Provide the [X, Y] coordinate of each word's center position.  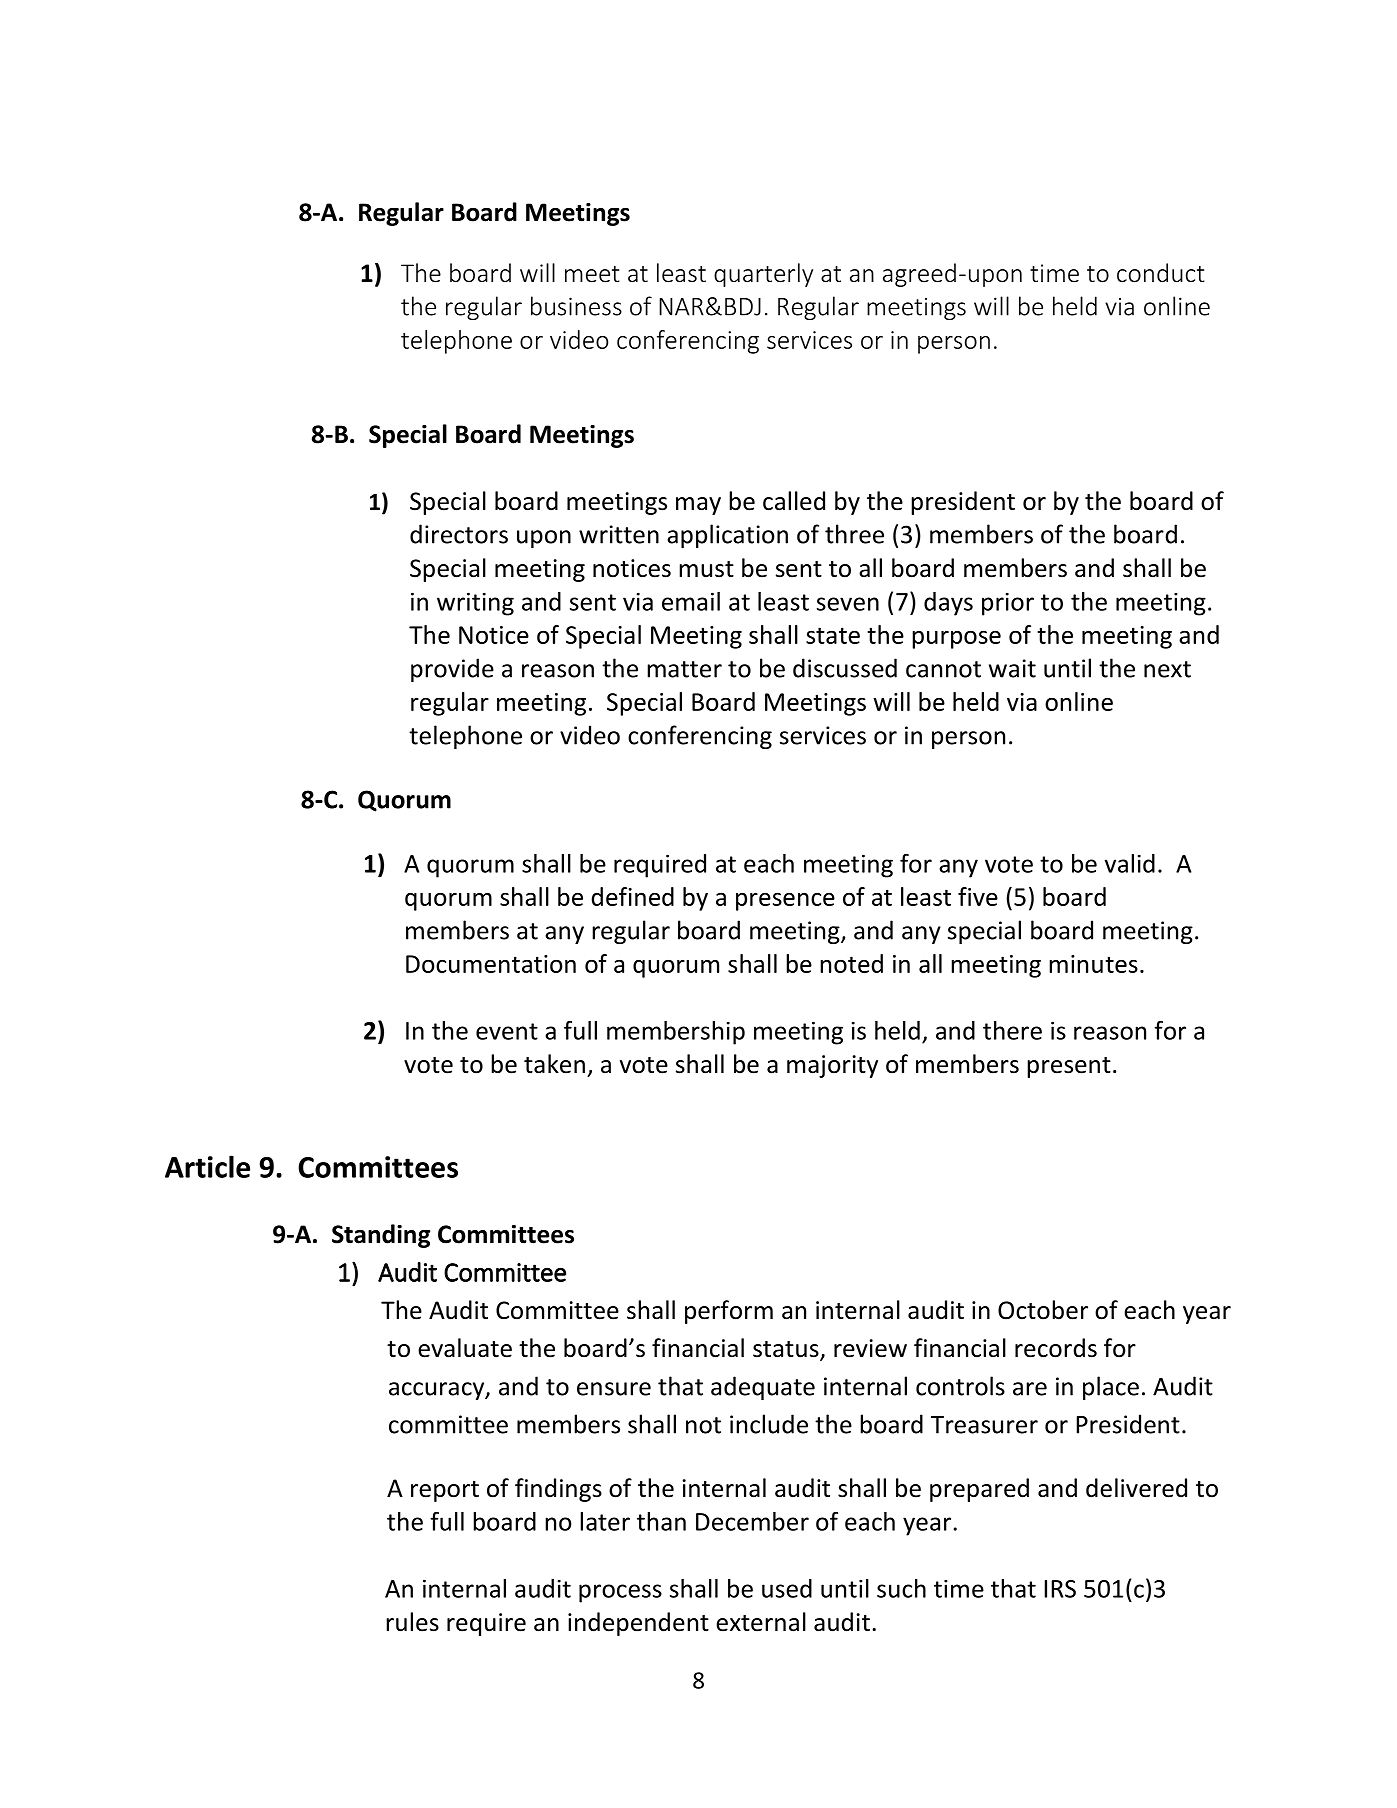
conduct [1161, 273]
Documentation [491, 964]
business [576, 306]
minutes [1093, 964]
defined [632, 896]
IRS [1060, 1589]
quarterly [763, 275]
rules [412, 1622]
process [620, 1593]
